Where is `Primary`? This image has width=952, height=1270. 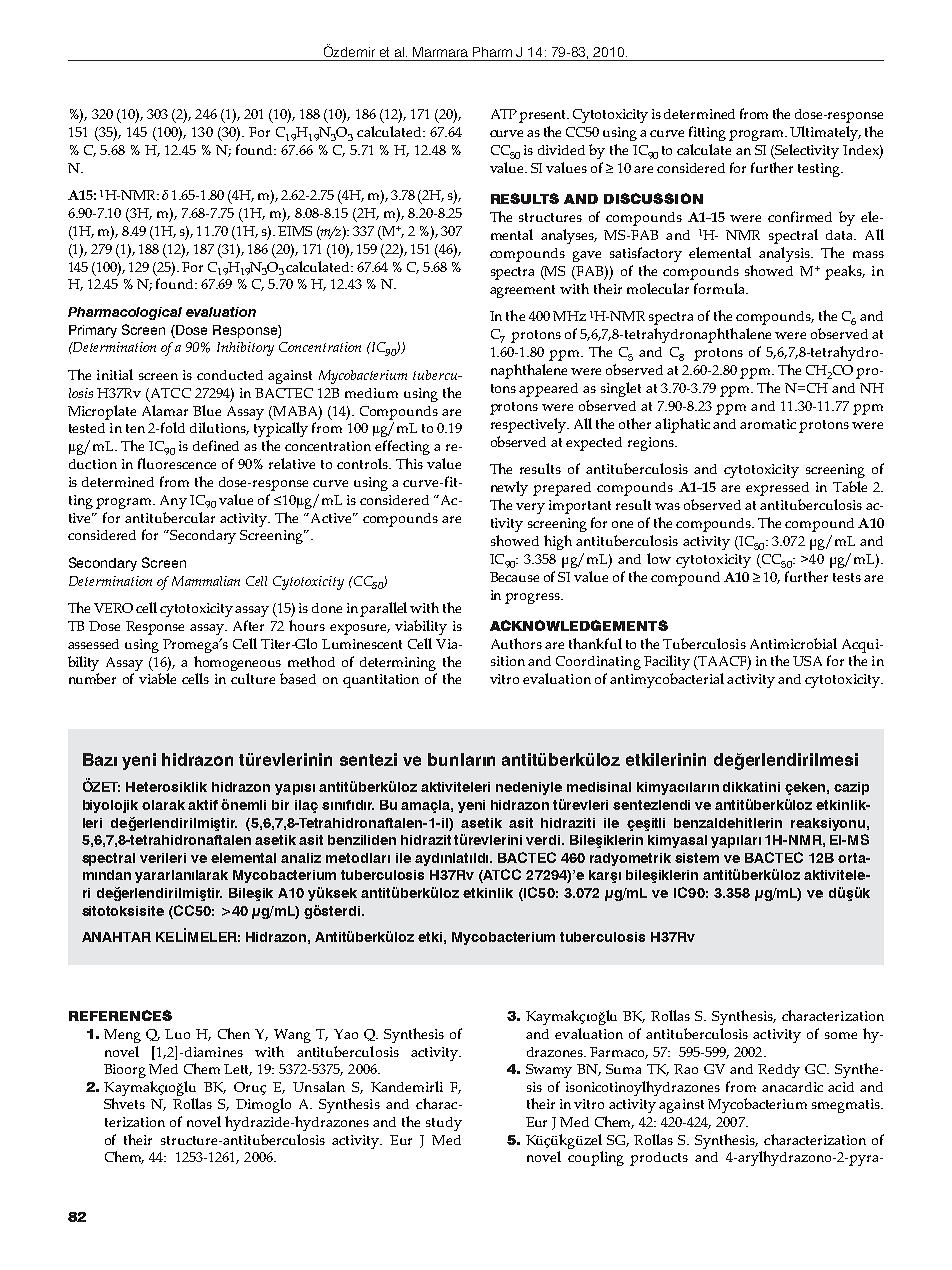
Primary is located at coordinates (93, 331).
